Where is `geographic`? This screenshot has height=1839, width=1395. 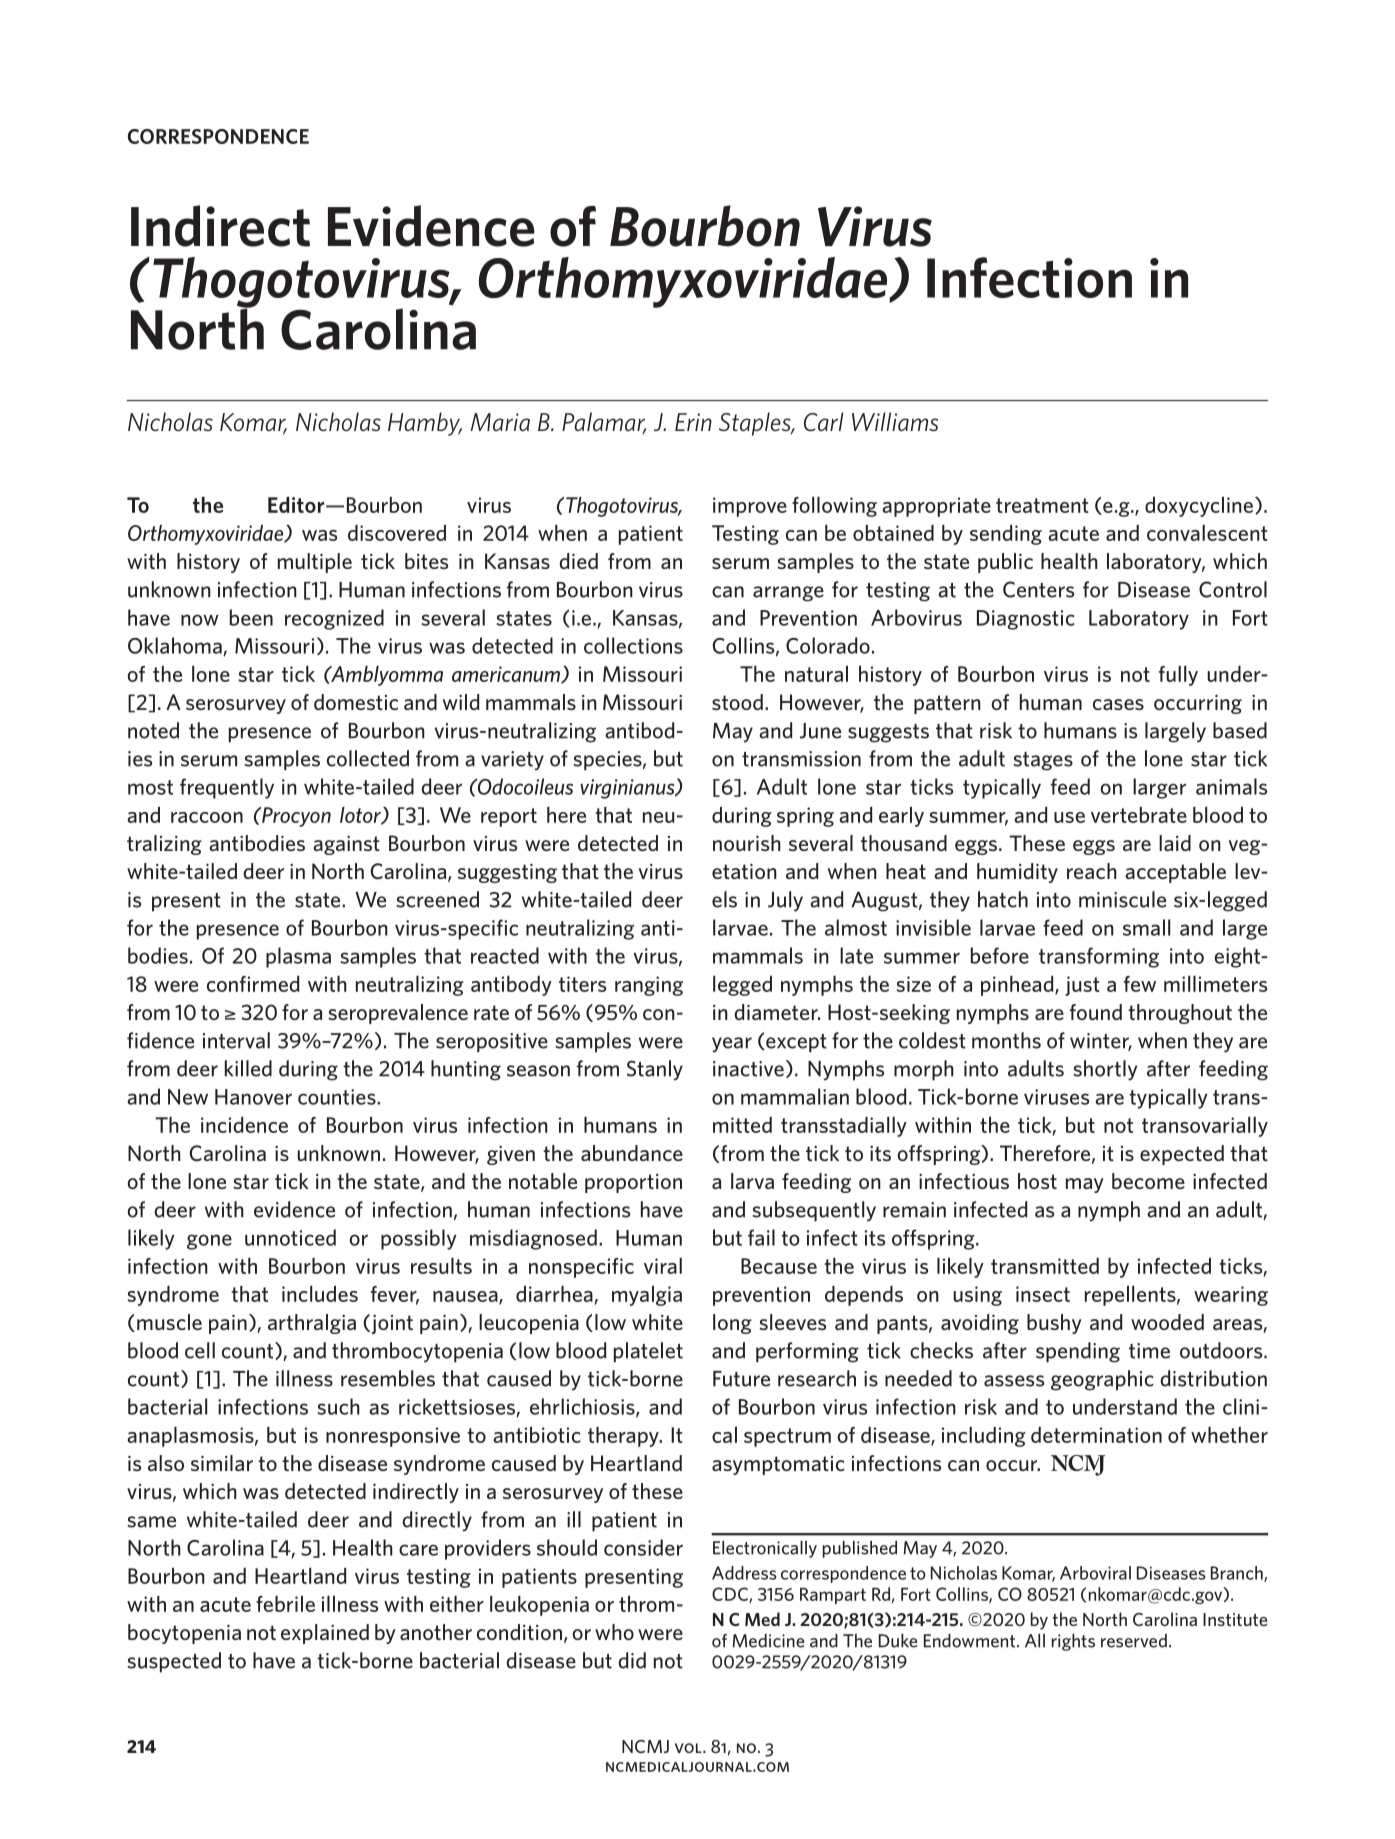
geographic is located at coordinates (1102, 1380).
